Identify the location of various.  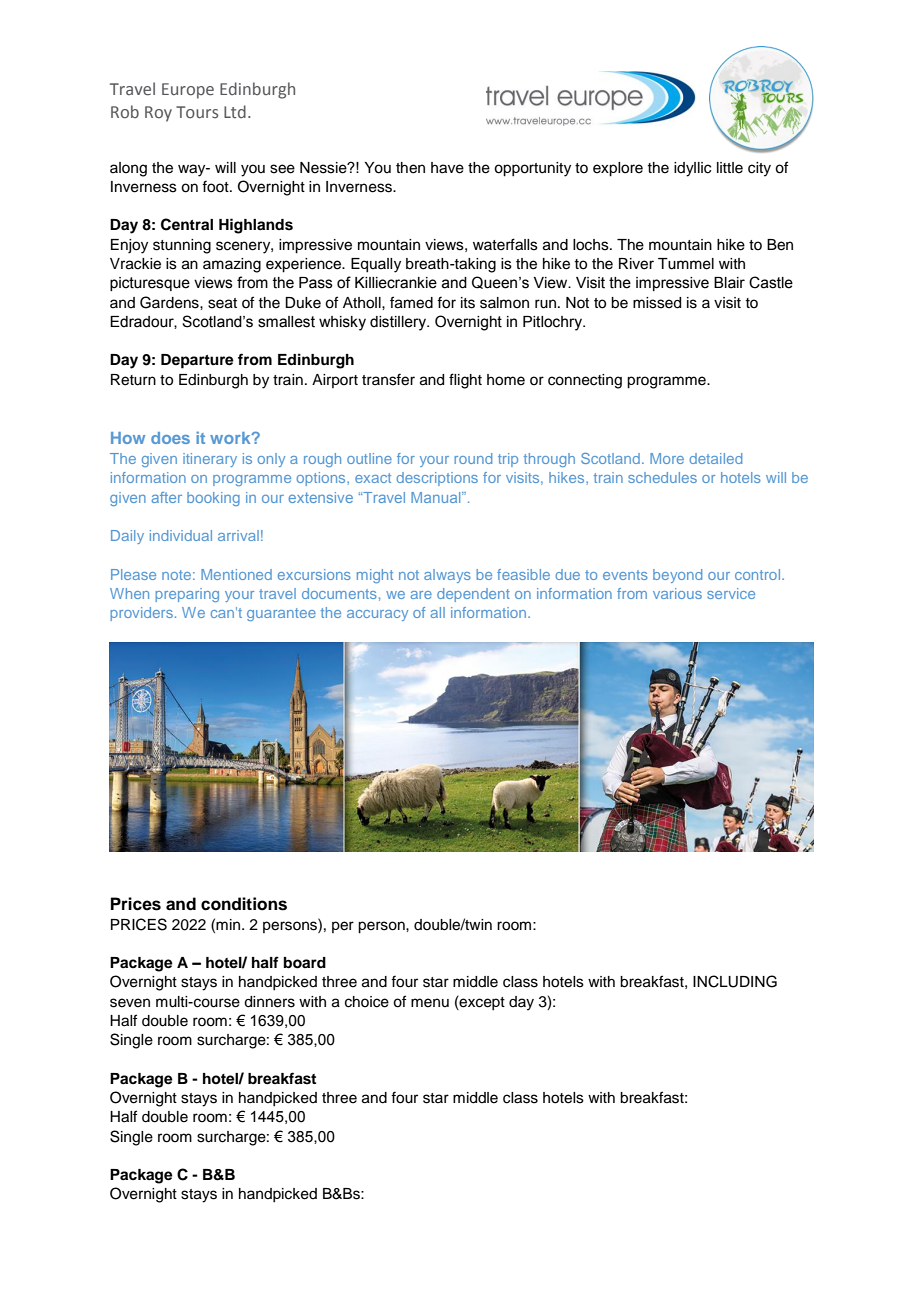
(677, 593).
